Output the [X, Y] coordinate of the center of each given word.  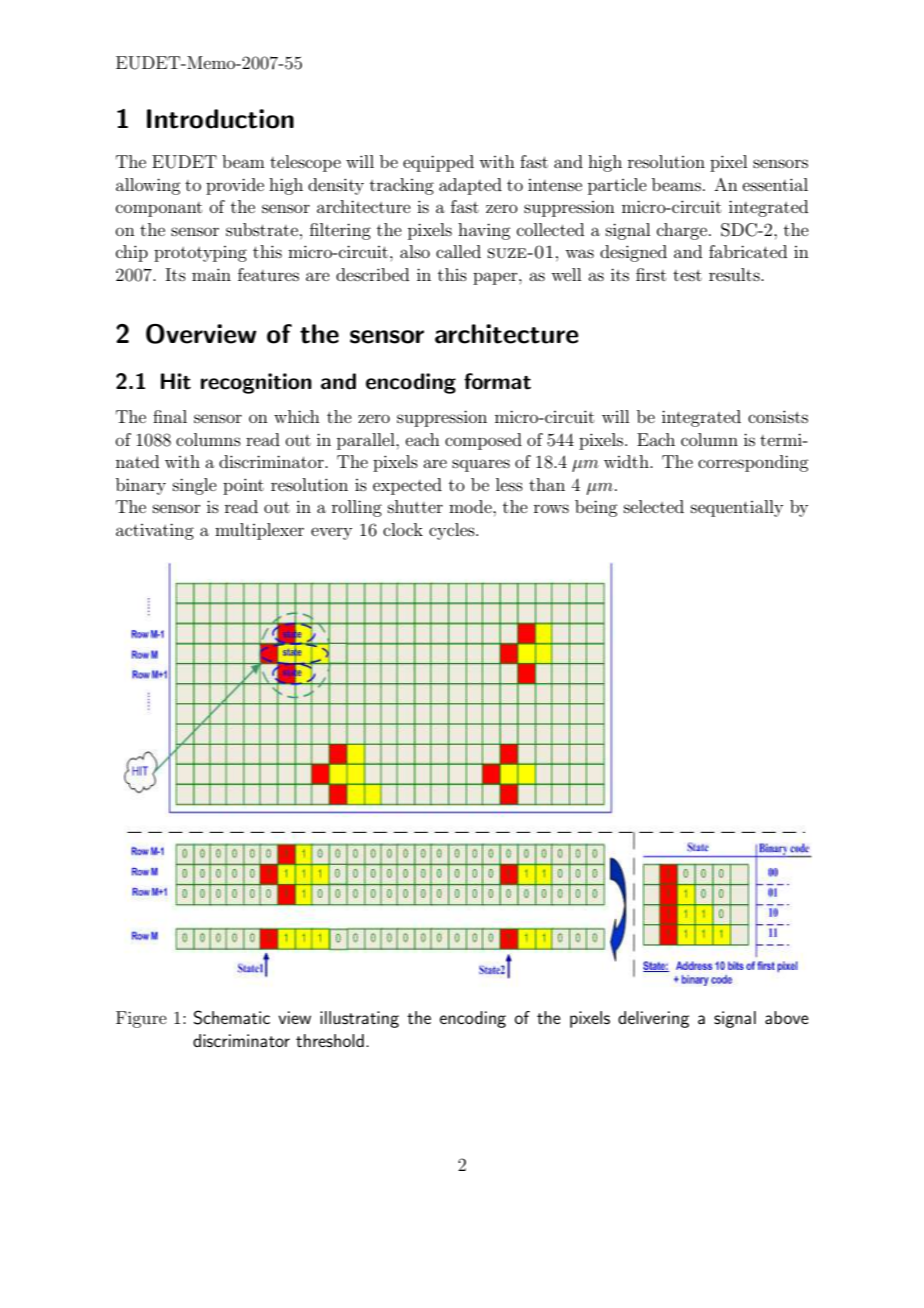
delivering [653, 1019]
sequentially [737, 508]
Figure [141, 1019]
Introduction [220, 119]
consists [778, 416]
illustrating [359, 1019]
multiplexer [259, 531]
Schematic [231, 1017]
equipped [438, 163]
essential [775, 184]
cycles [453, 531]
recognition [256, 383]
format [497, 381]
